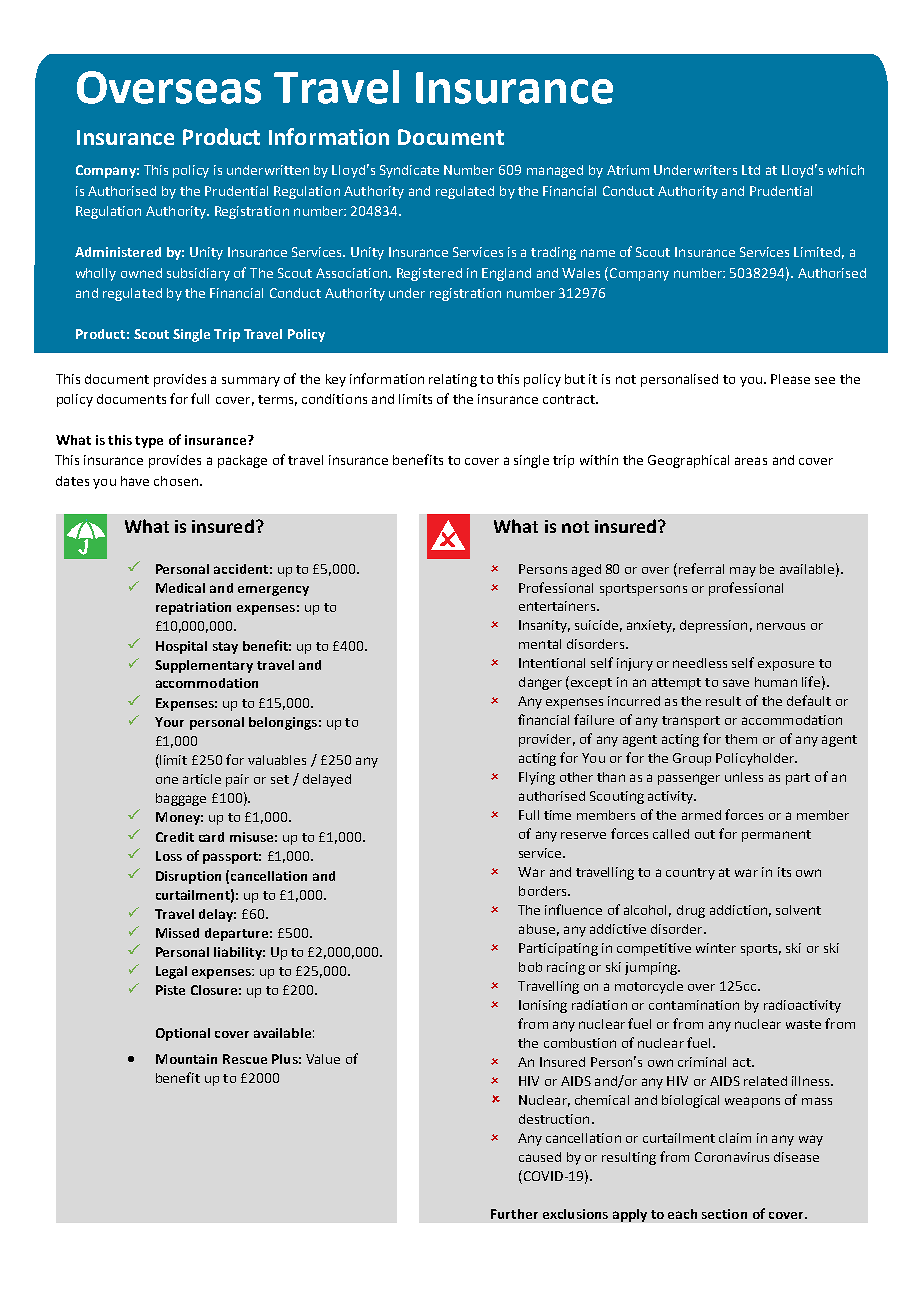 This screenshot has height=1308, width=924. What do you see at coordinates (453, 380) in the screenshot?
I see `relating` at bounding box center [453, 380].
